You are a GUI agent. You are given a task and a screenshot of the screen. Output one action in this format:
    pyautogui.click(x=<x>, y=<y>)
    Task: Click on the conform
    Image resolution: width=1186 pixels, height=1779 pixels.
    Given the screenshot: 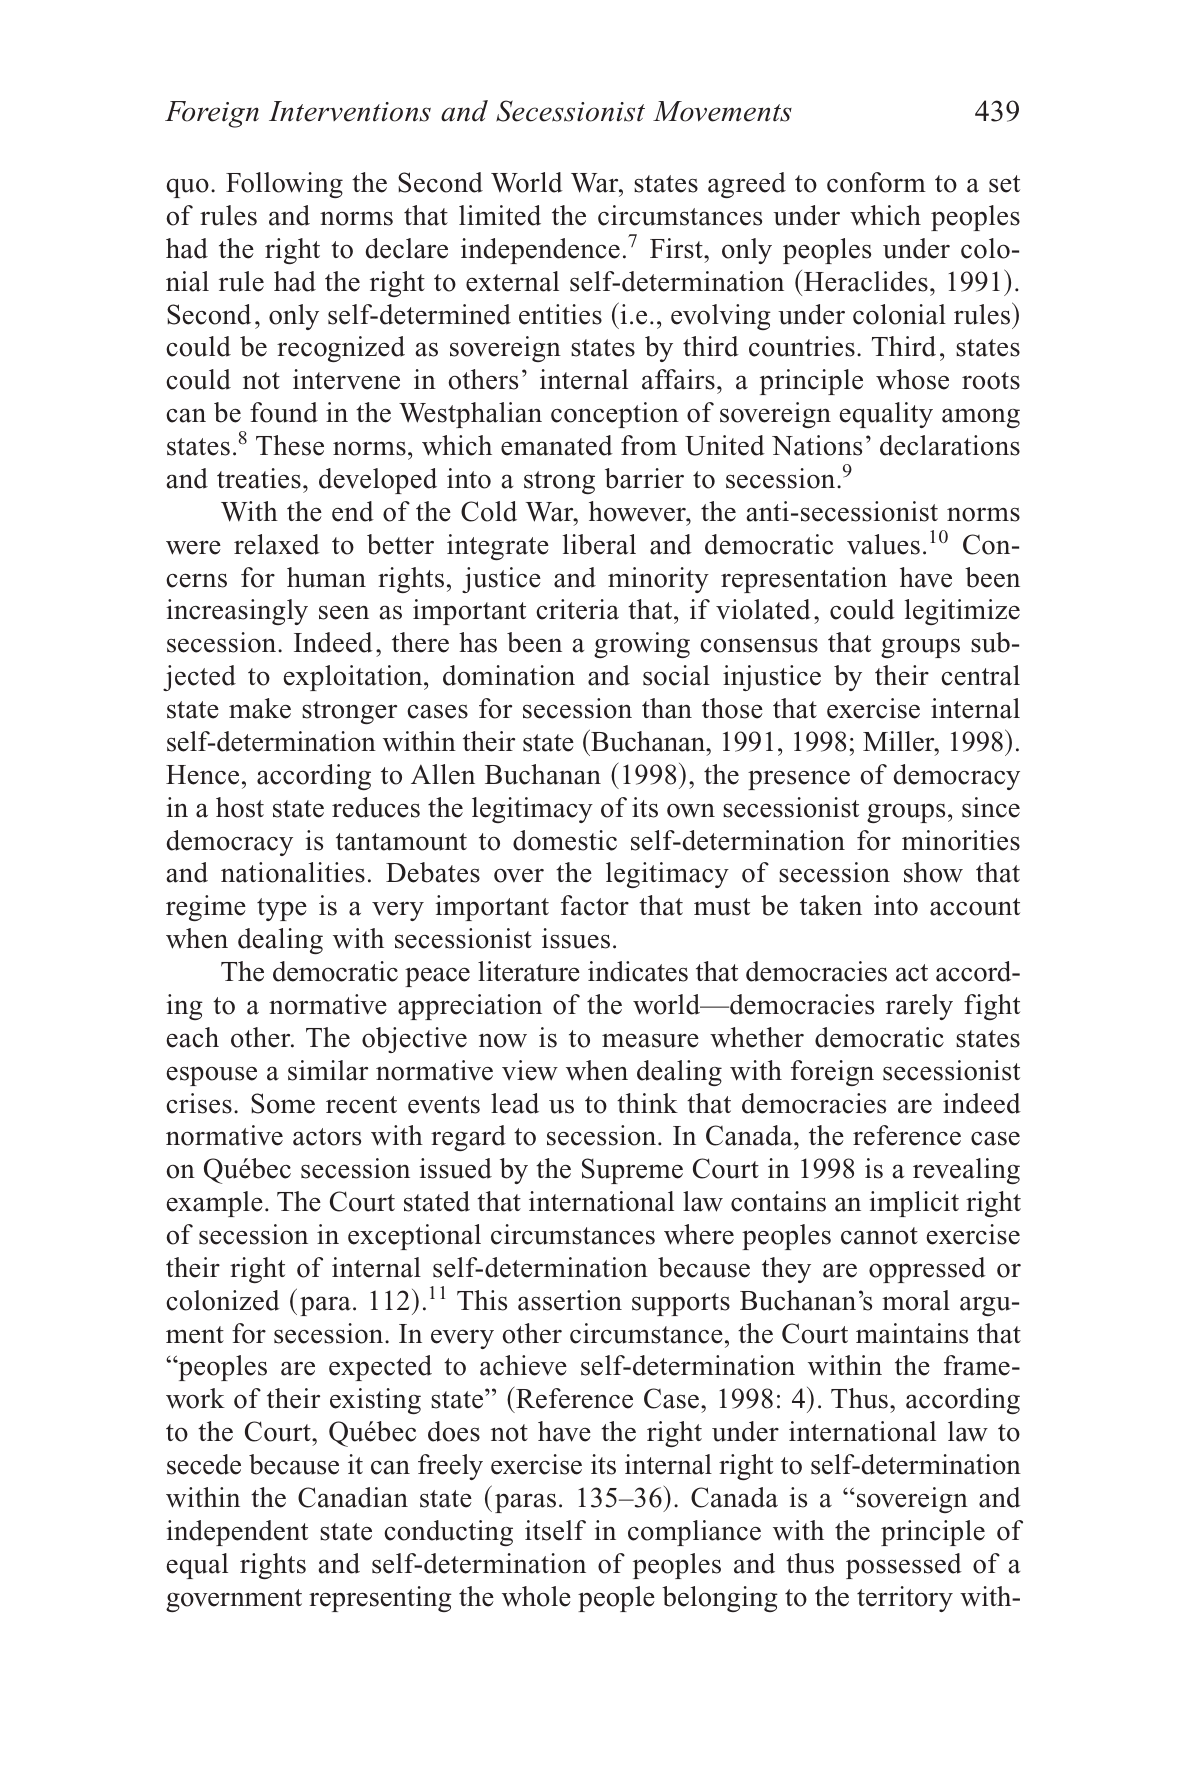 What is the action you would take?
    pyautogui.click(x=876, y=182)
